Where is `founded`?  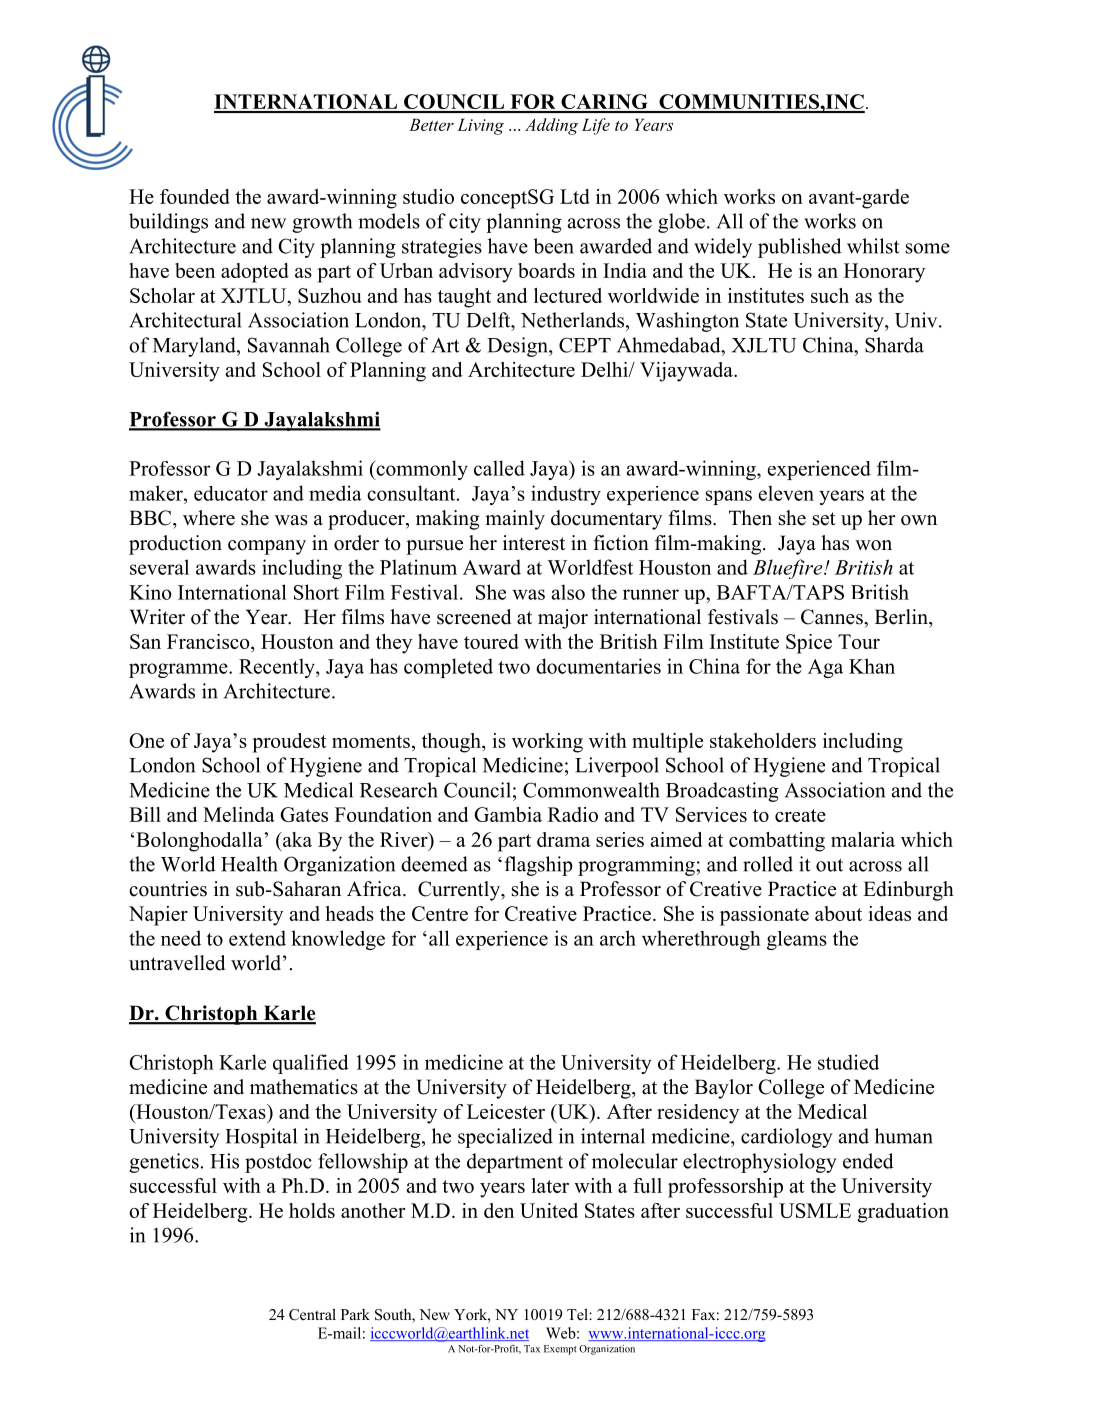 founded is located at coordinates (195, 196).
